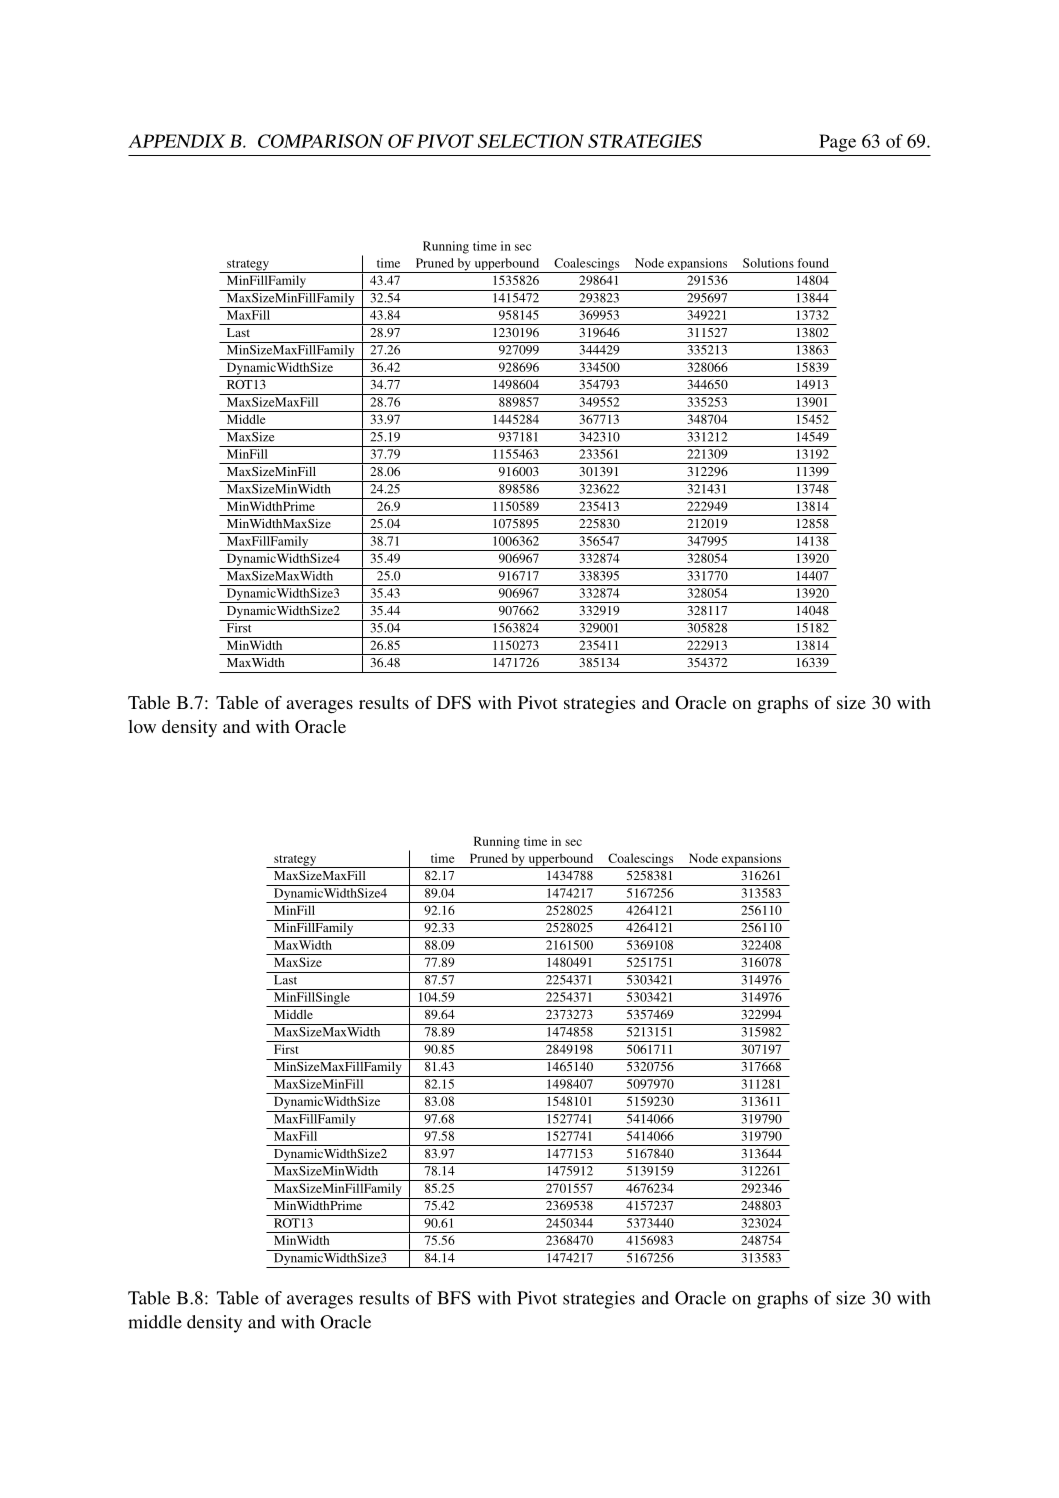 The width and height of the screenshot is (1059, 1498). What do you see at coordinates (454, 703) in the screenshot?
I see `DFS` at bounding box center [454, 703].
